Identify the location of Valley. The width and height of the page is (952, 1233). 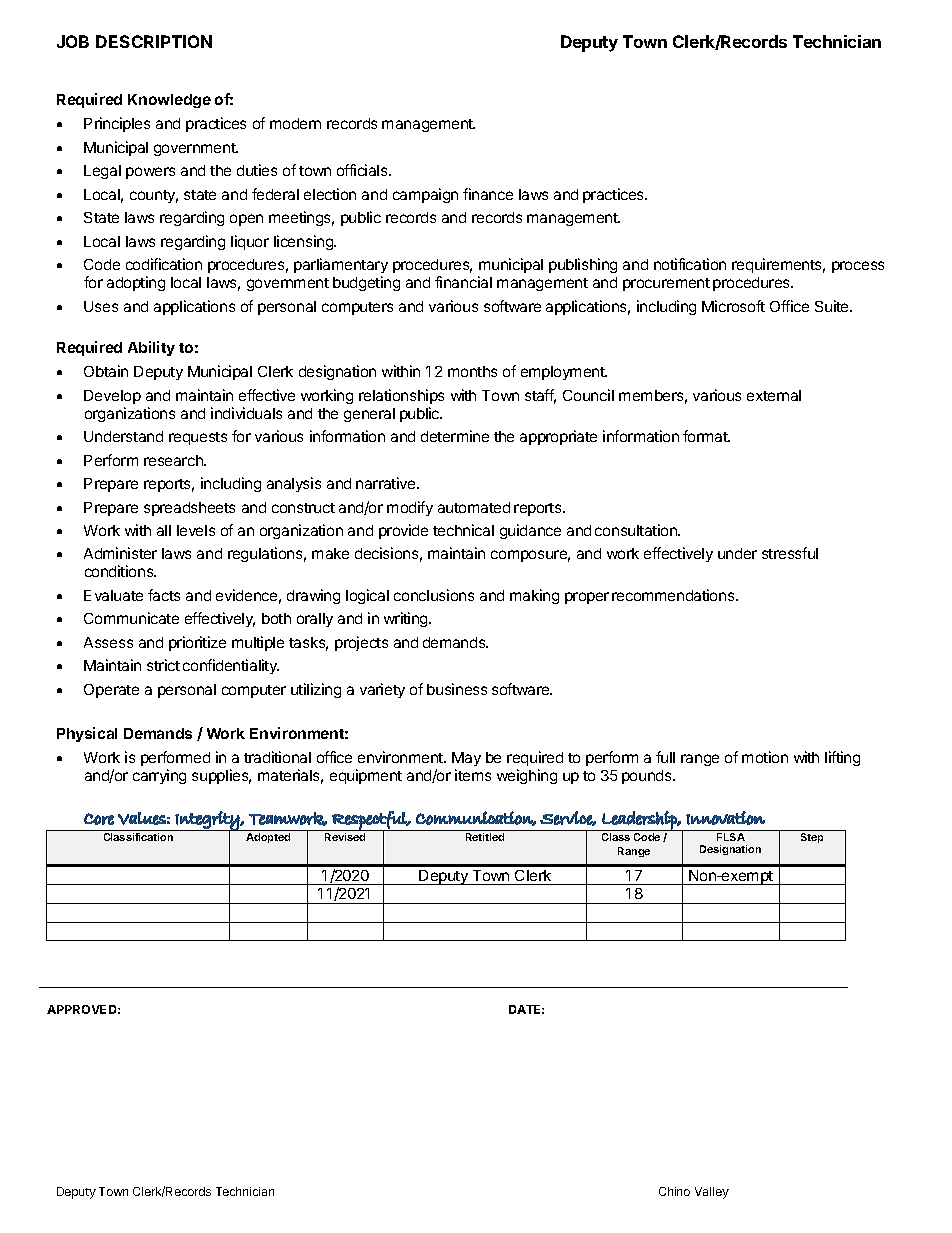
(712, 1193).
